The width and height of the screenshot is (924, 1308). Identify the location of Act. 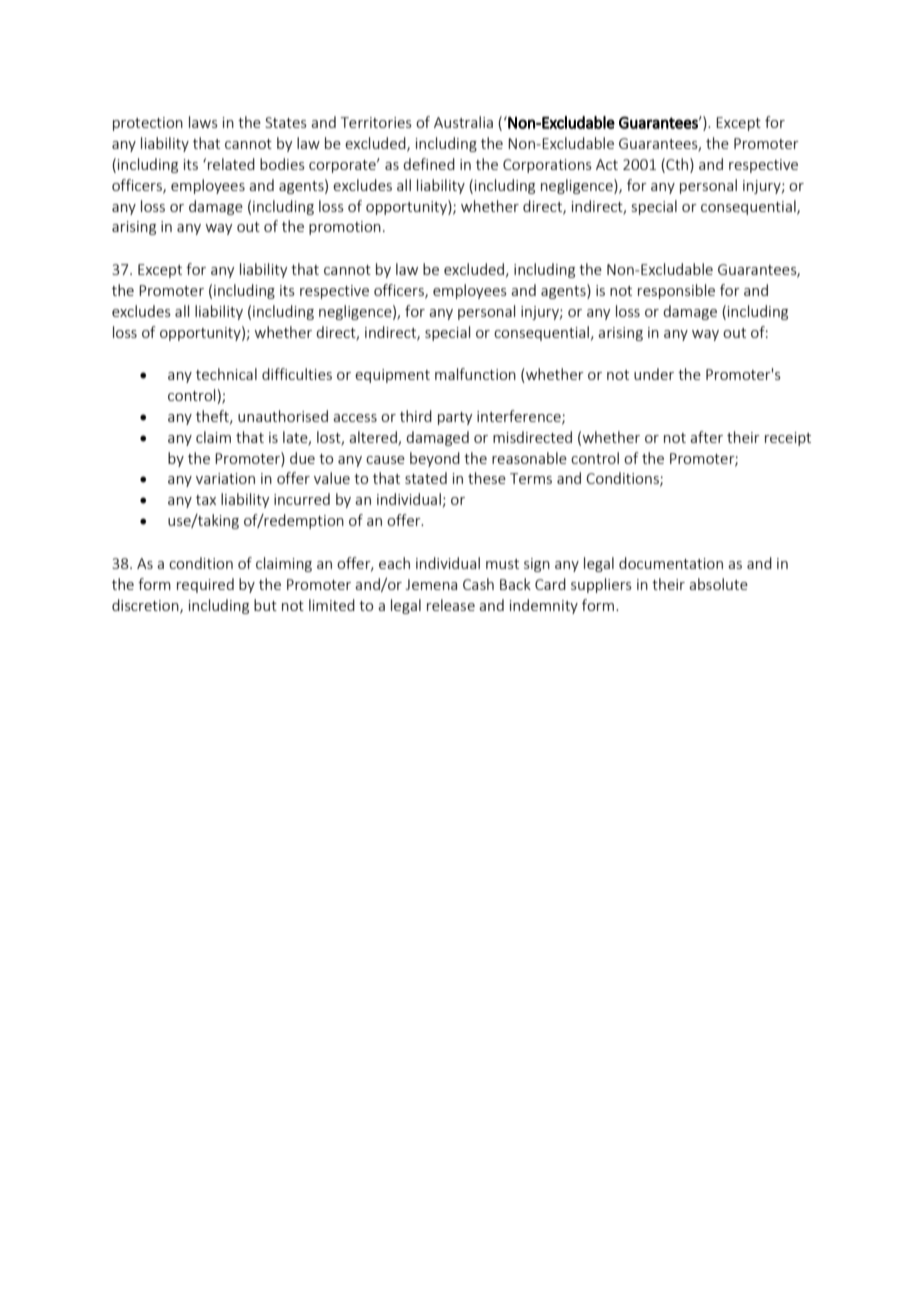
(607, 164).
